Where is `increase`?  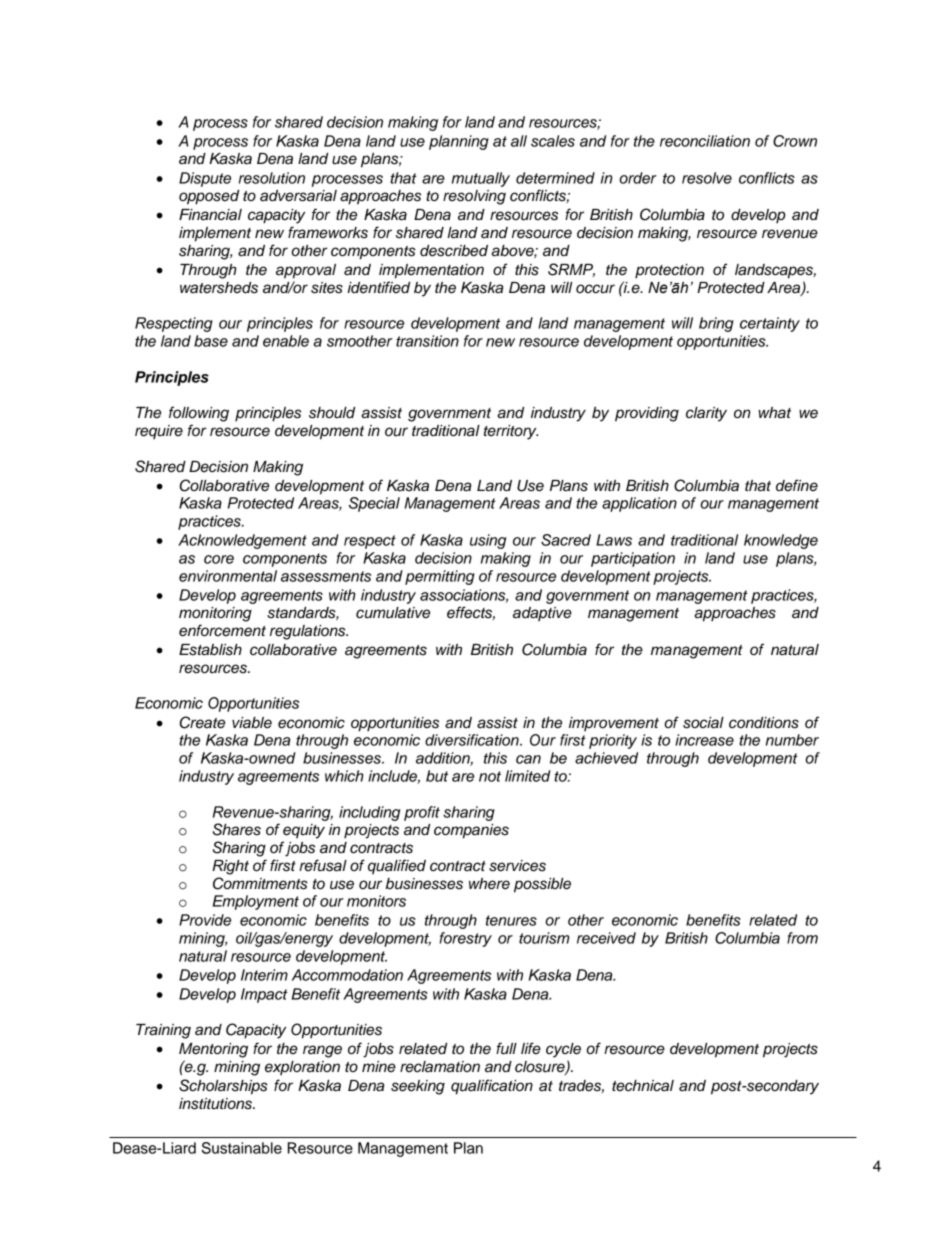 increase is located at coordinates (704, 740).
